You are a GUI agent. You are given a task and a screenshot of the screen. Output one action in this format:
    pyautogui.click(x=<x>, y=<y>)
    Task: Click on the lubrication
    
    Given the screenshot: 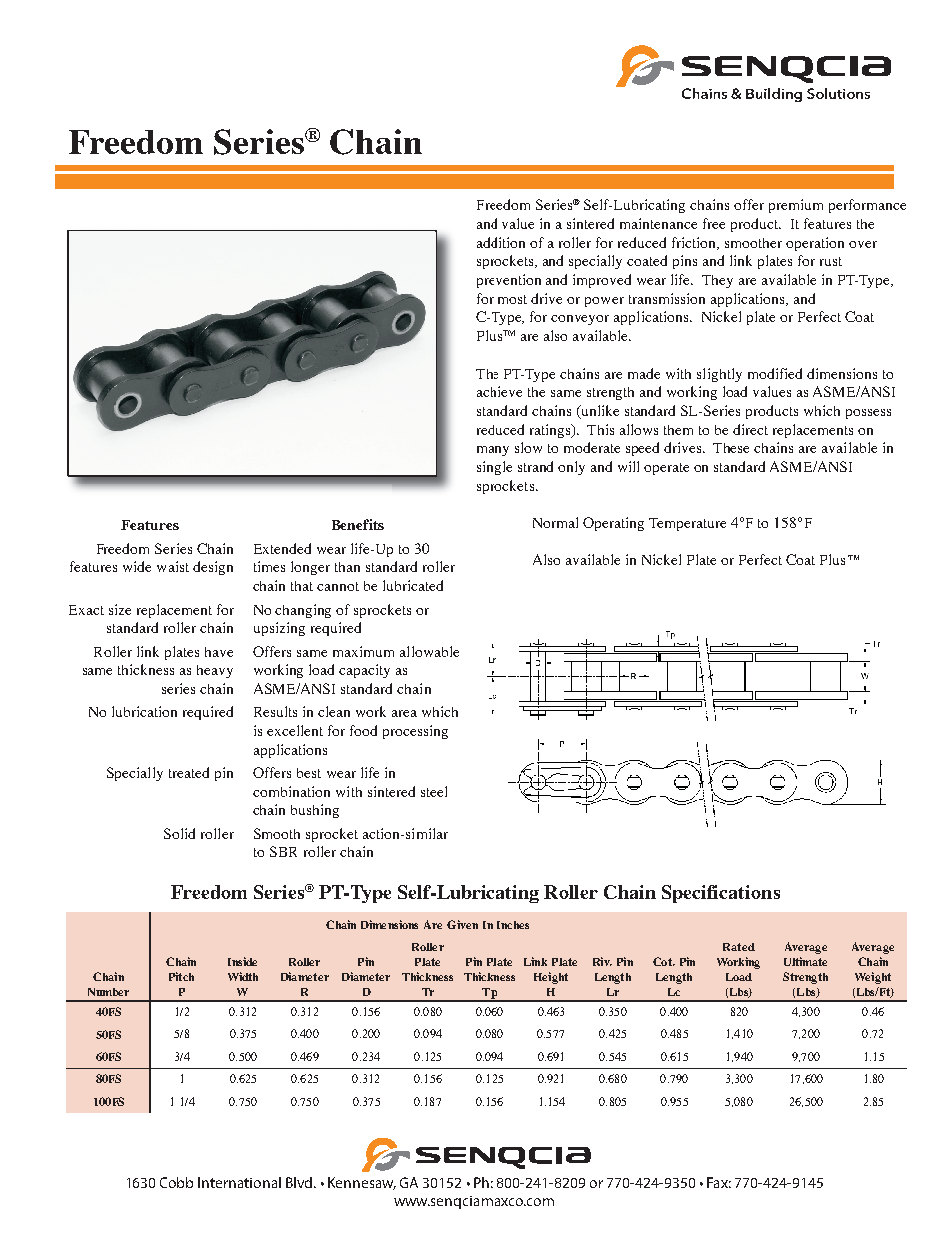 What is the action you would take?
    pyautogui.click(x=144, y=711)
